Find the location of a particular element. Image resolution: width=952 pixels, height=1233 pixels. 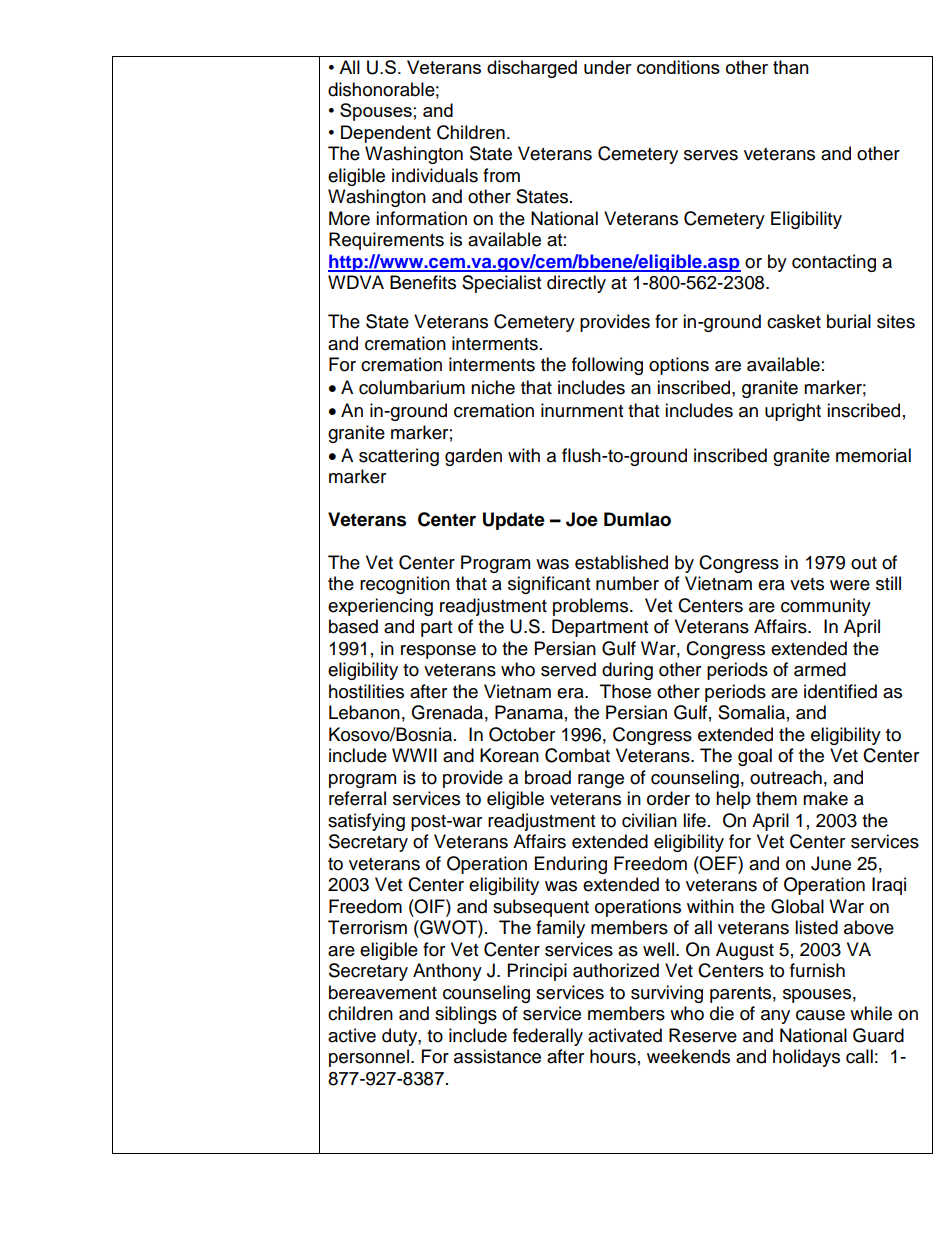

burial is located at coordinates (849, 321).
